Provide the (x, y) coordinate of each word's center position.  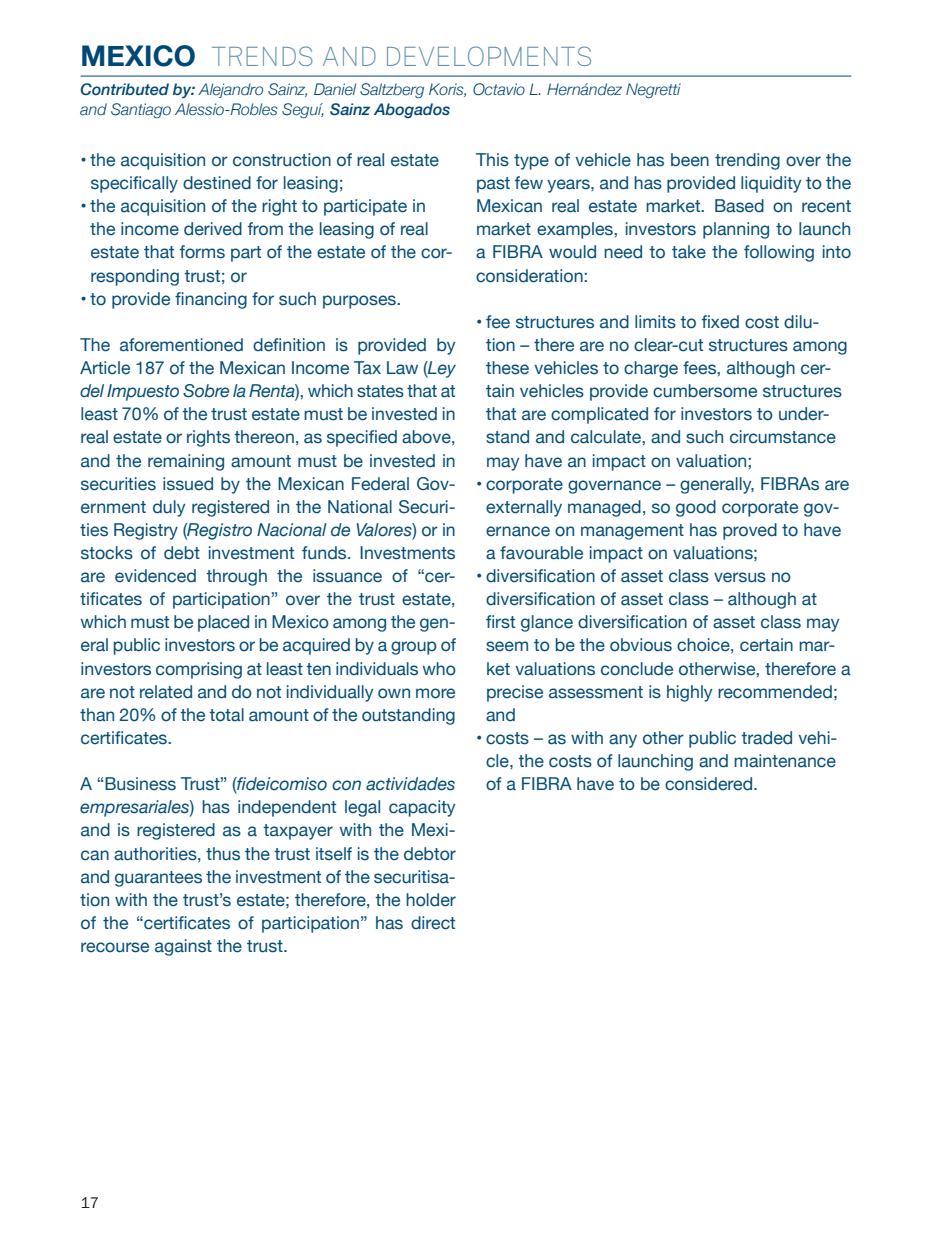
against (183, 947)
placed (223, 623)
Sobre (206, 391)
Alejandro (230, 90)
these (507, 368)
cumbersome (705, 391)
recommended (775, 692)
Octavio (499, 89)
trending (747, 161)
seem (507, 646)
